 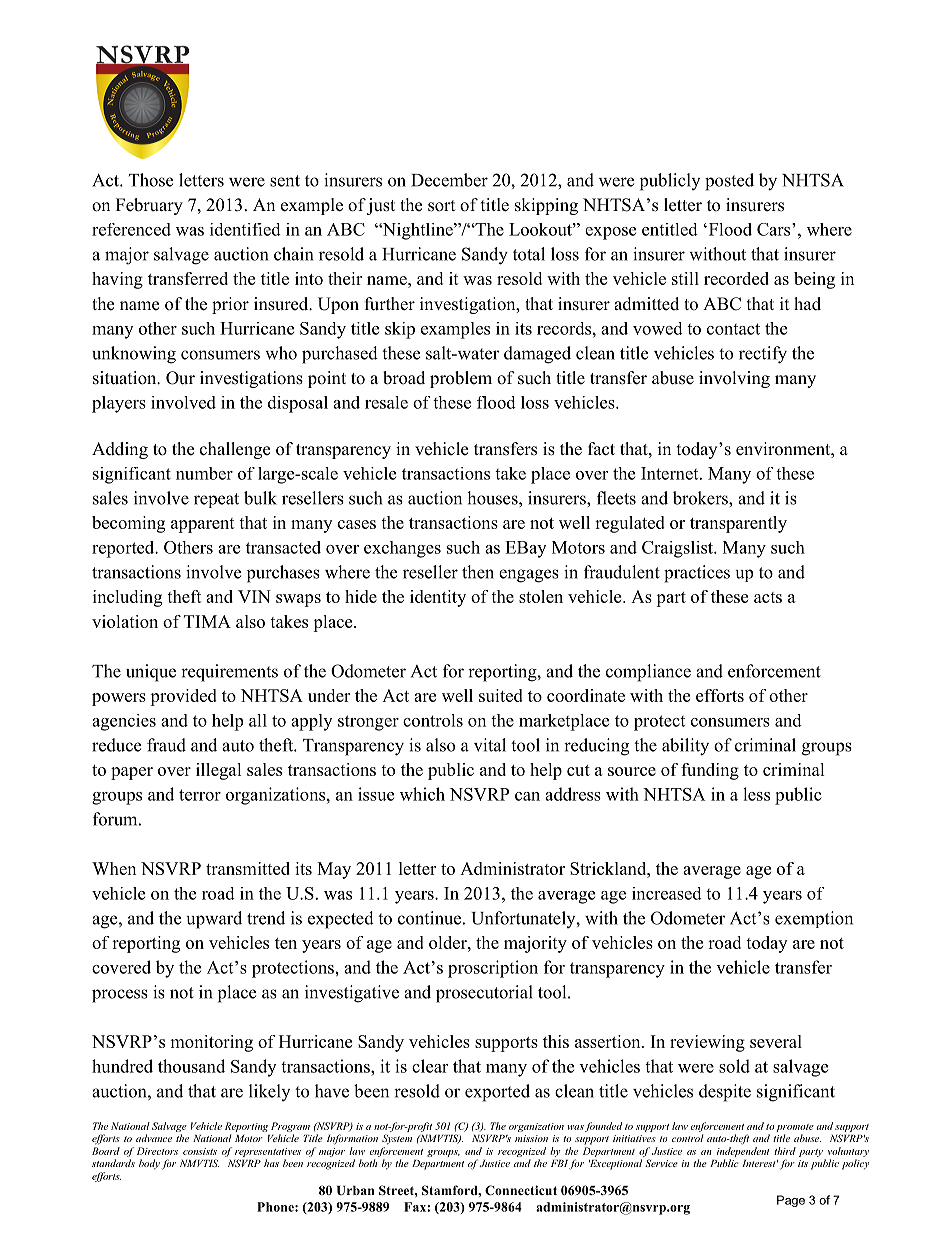 I want to click on February, so click(x=149, y=206).
